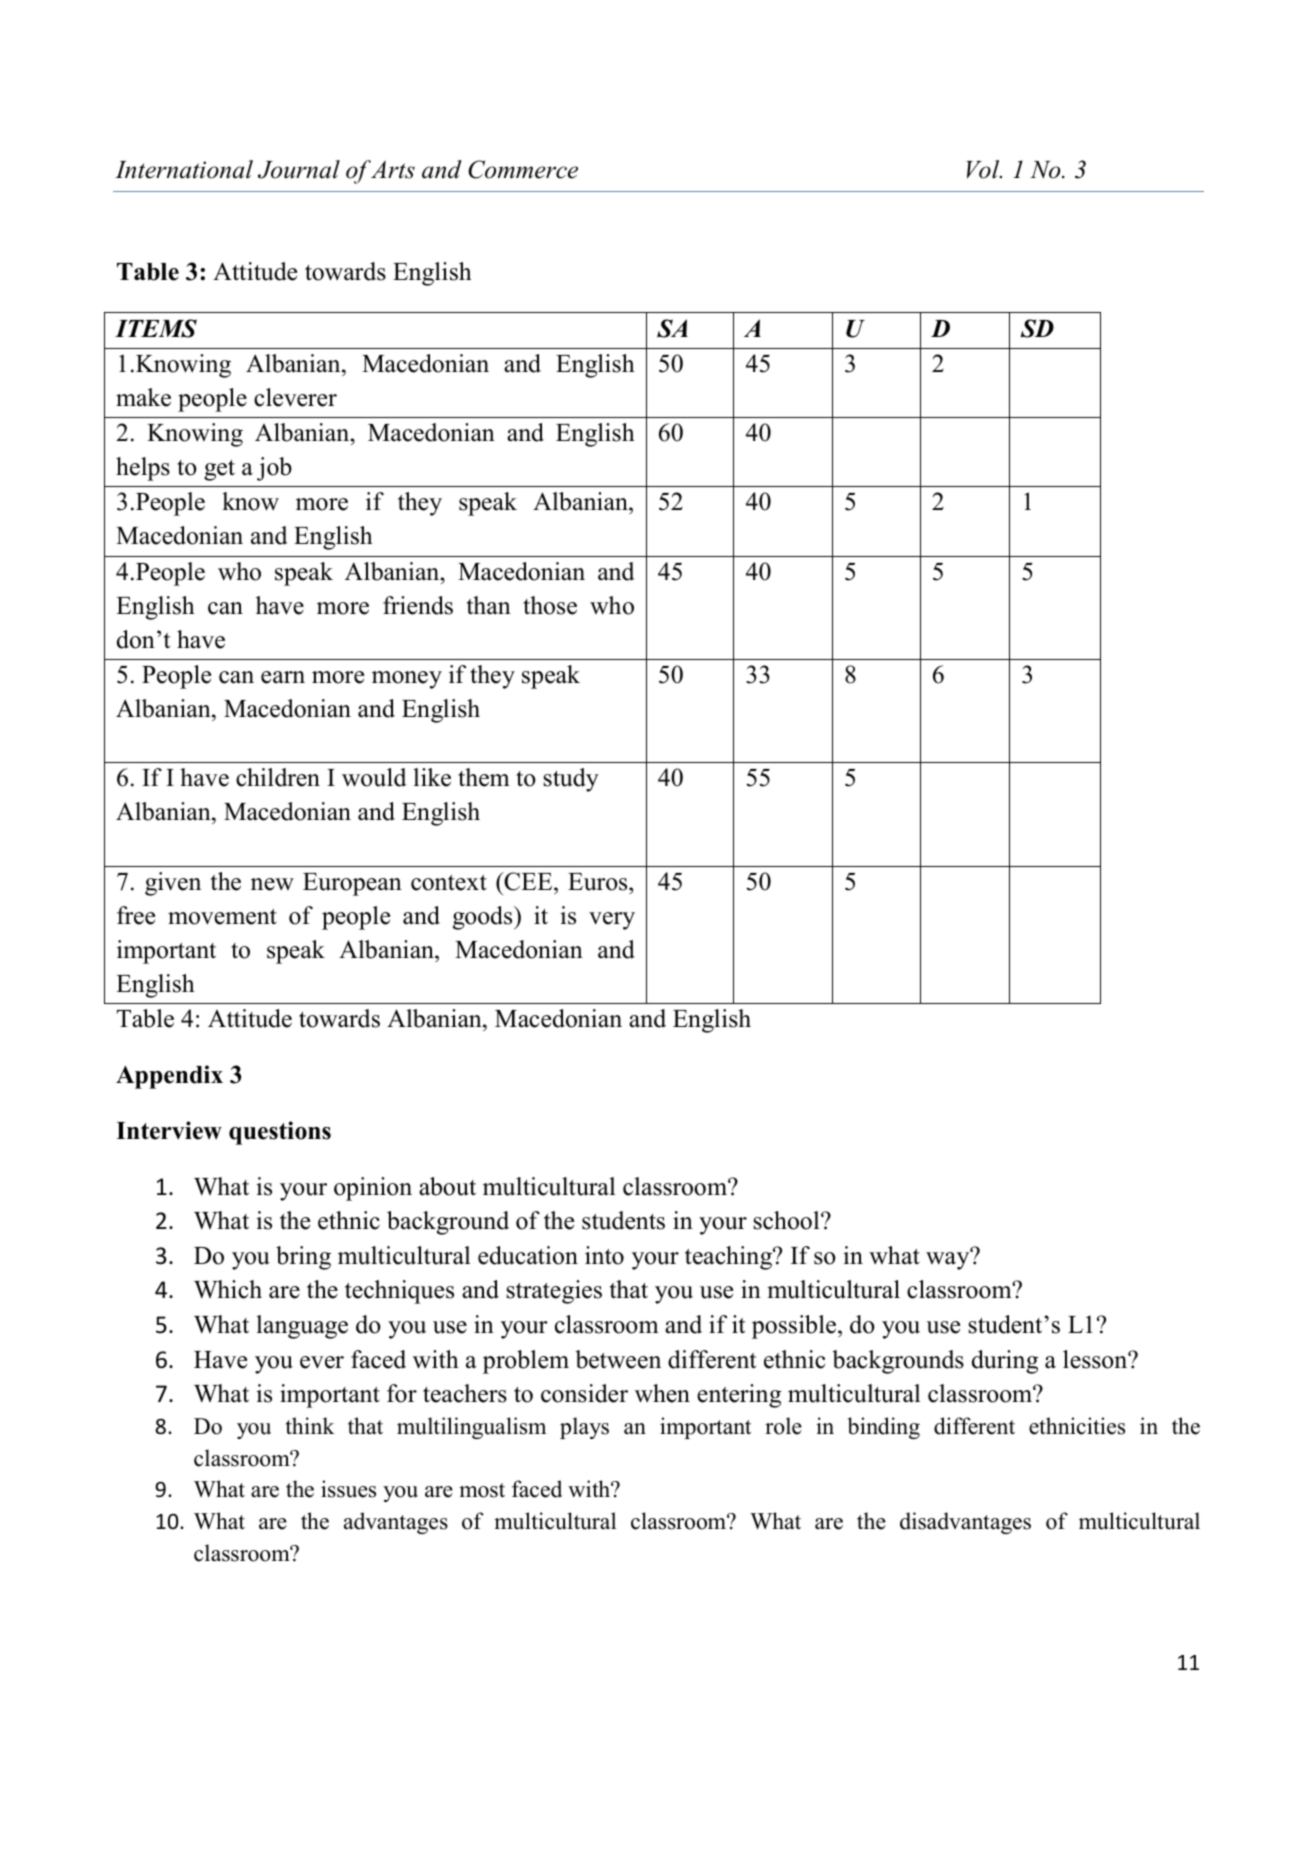  Describe the element at coordinates (310, 1425) in the page. I see `think` at that location.
